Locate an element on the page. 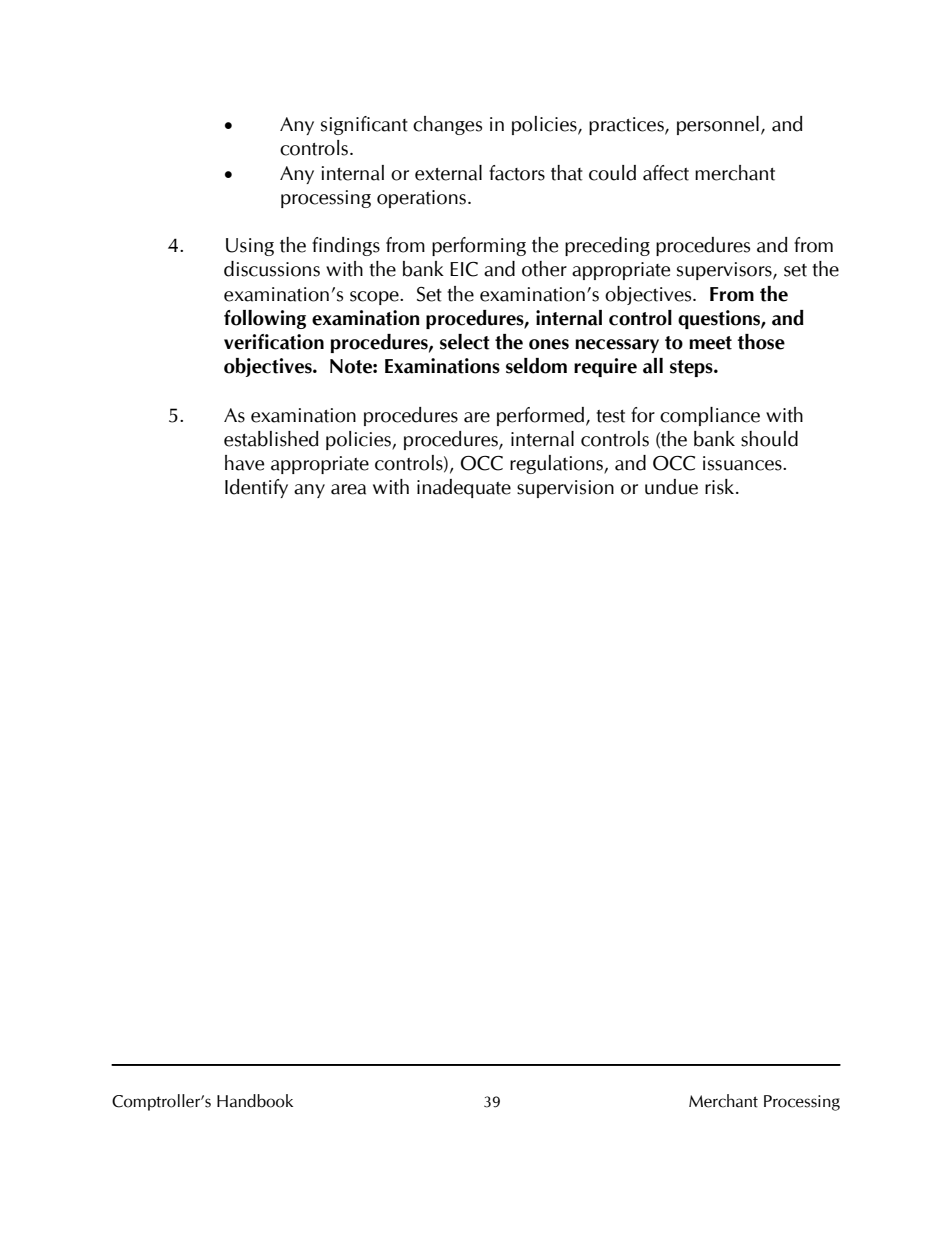 Image resolution: width=952 pixels, height=1233 pixels. area is located at coordinates (348, 489).
